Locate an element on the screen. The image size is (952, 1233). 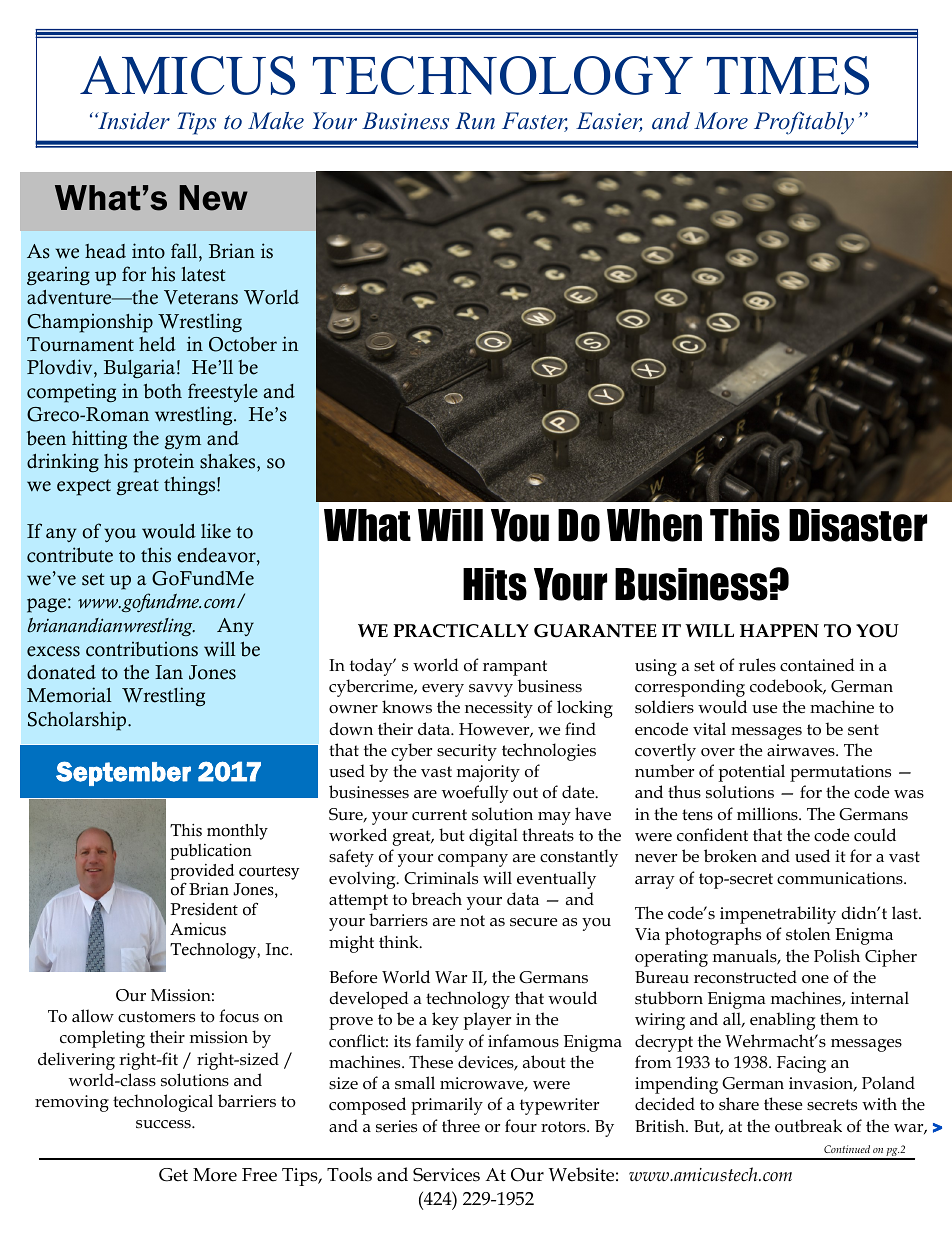
three is located at coordinates (461, 1125).
